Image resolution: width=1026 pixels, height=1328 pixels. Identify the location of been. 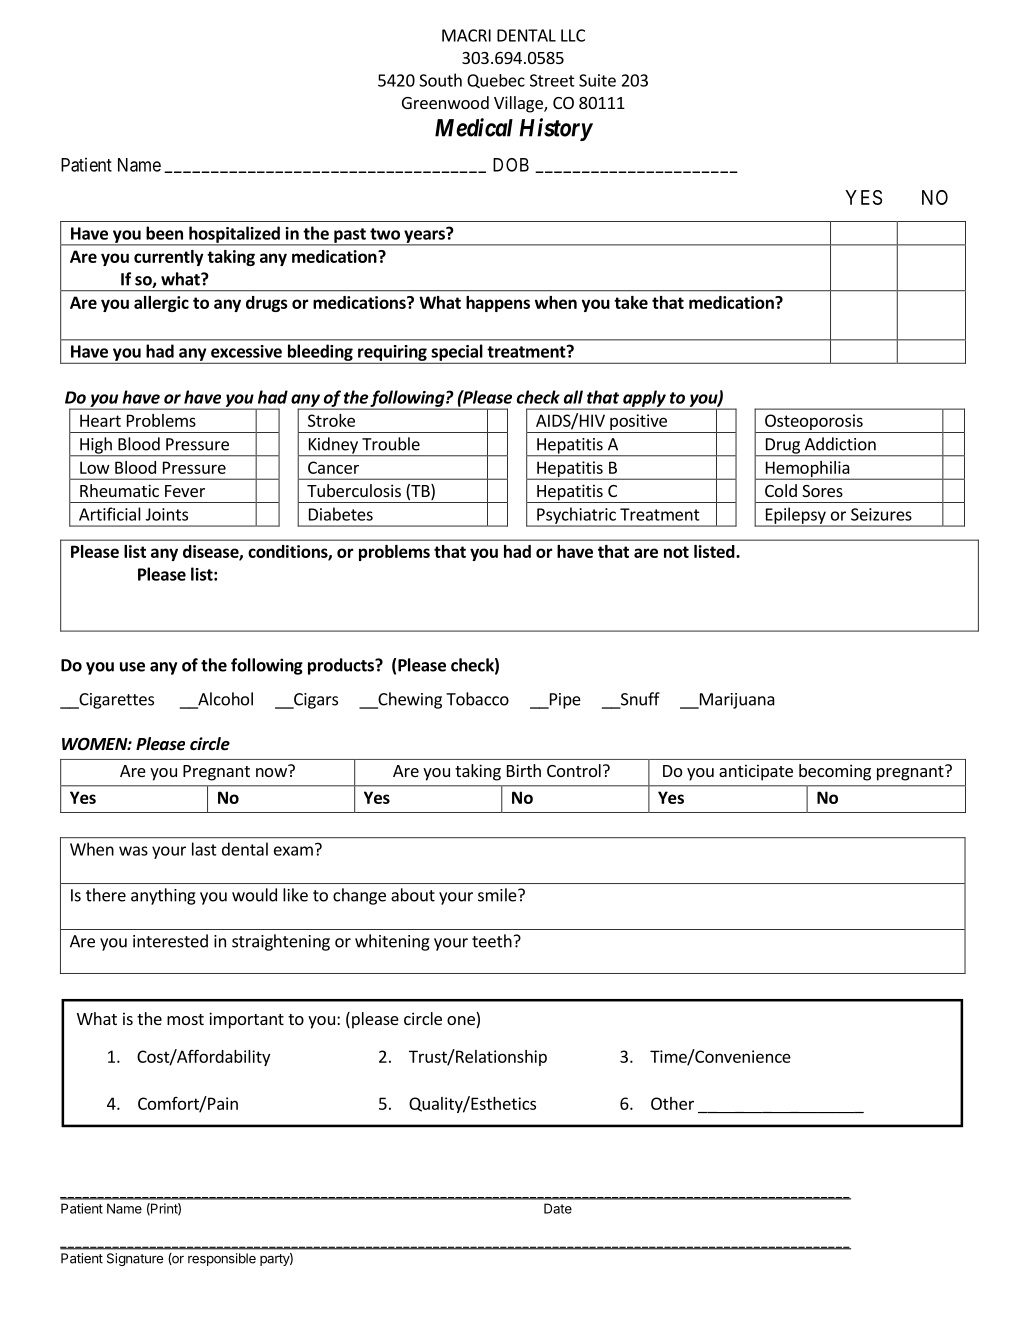
(164, 233).
